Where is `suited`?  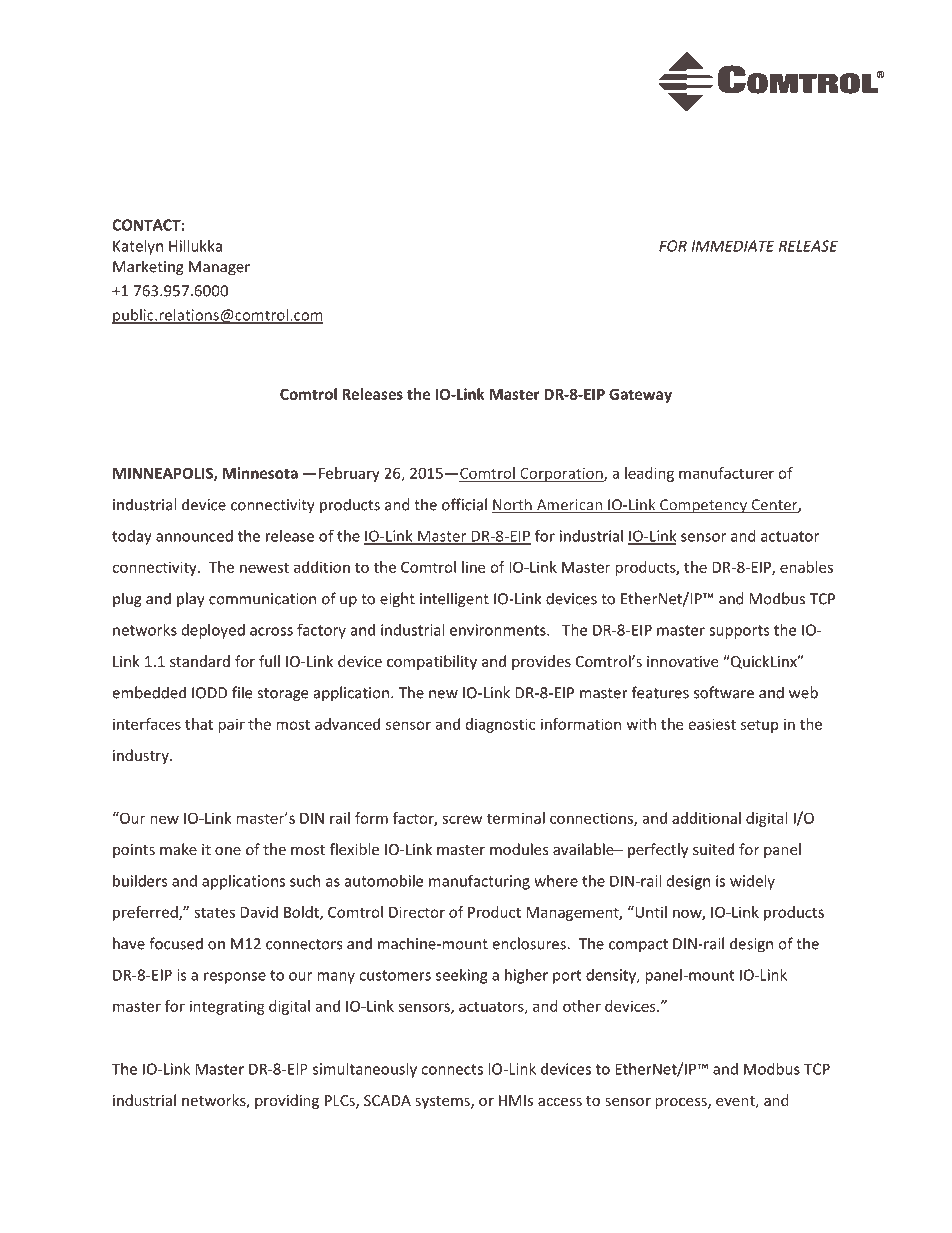
suited is located at coordinates (713, 849).
